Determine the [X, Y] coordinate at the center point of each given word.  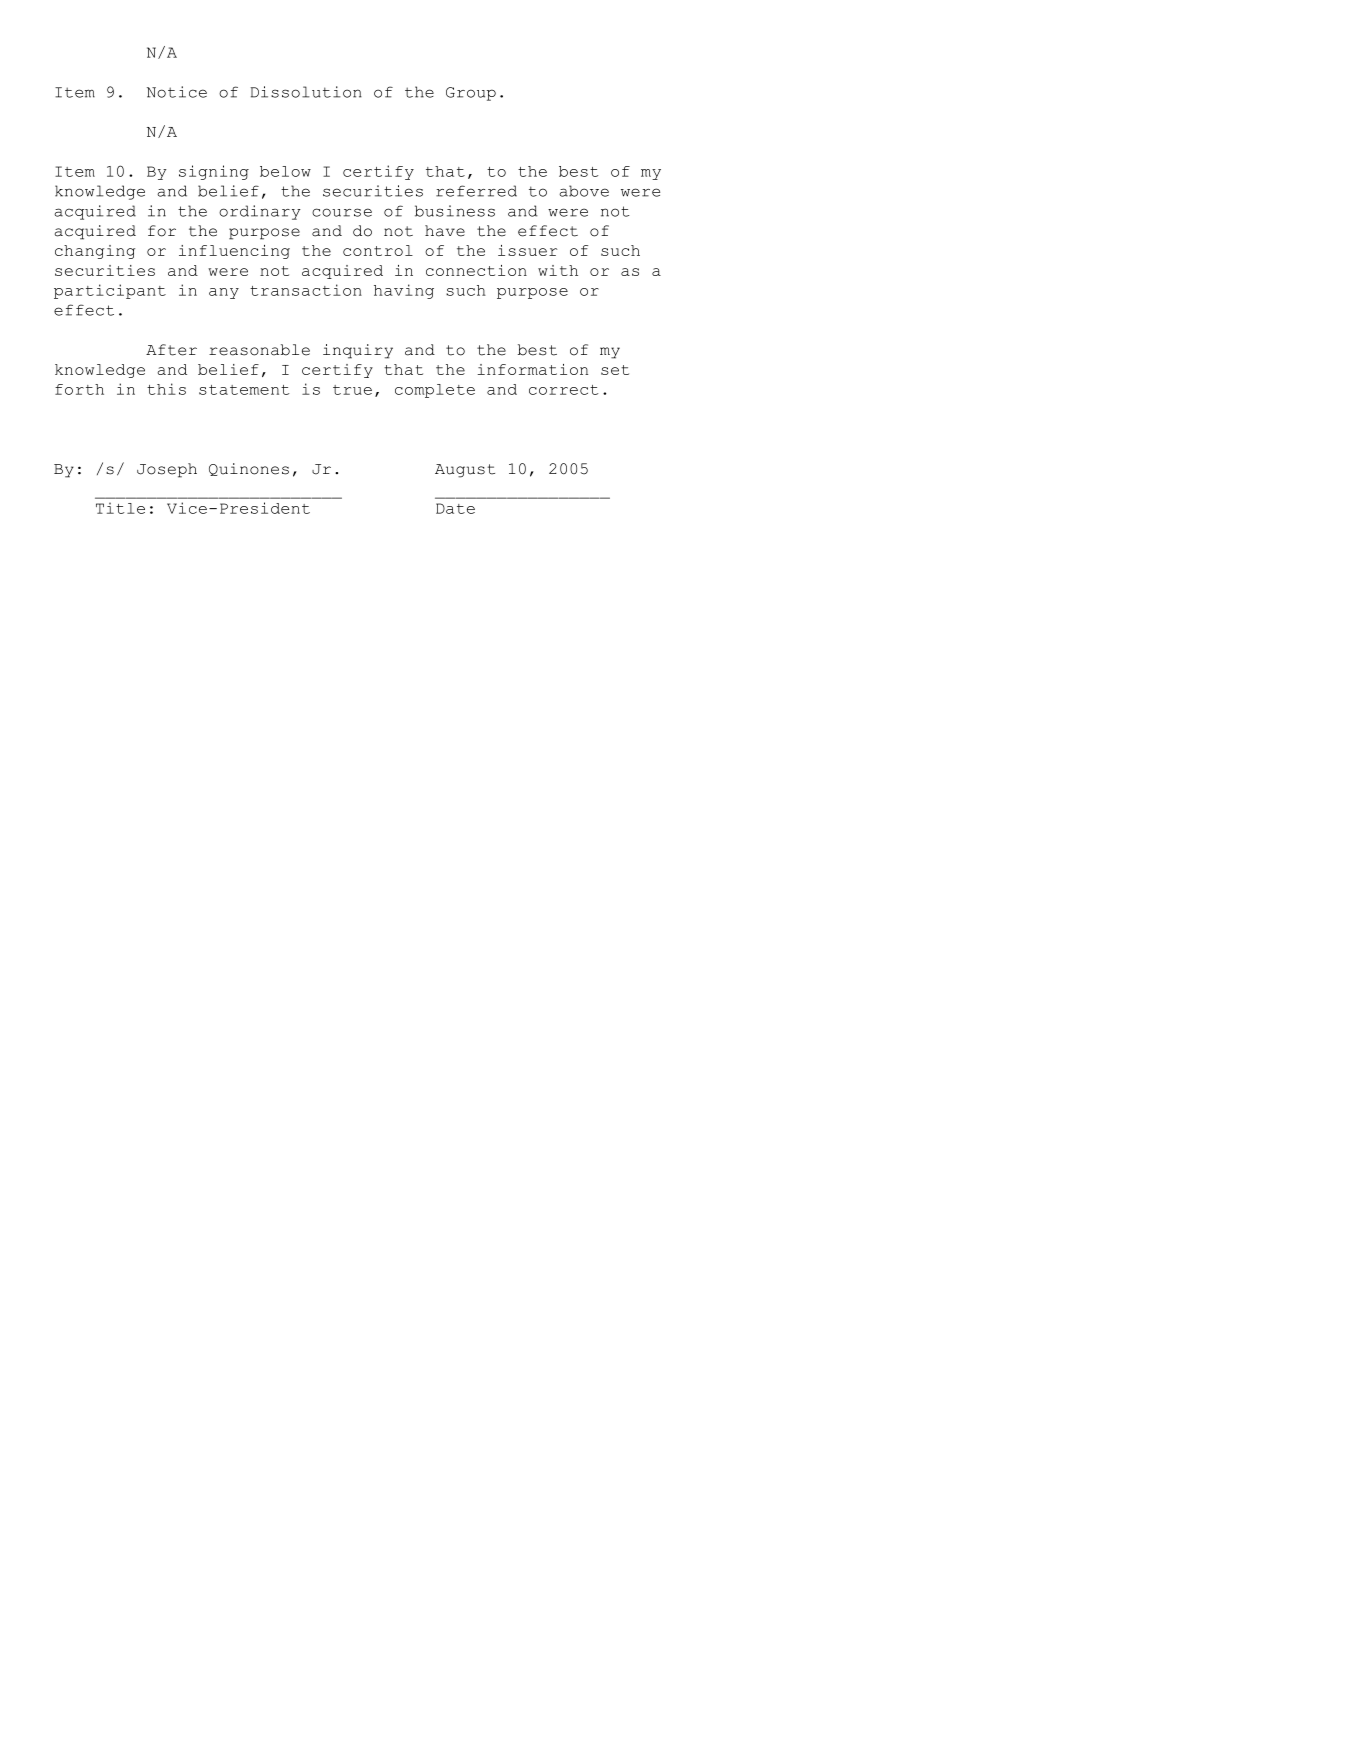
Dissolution [306, 92]
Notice [177, 92]
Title [120, 508]
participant [110, 291]
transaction [306, 290]
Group [471, 94]
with [558, 270]
